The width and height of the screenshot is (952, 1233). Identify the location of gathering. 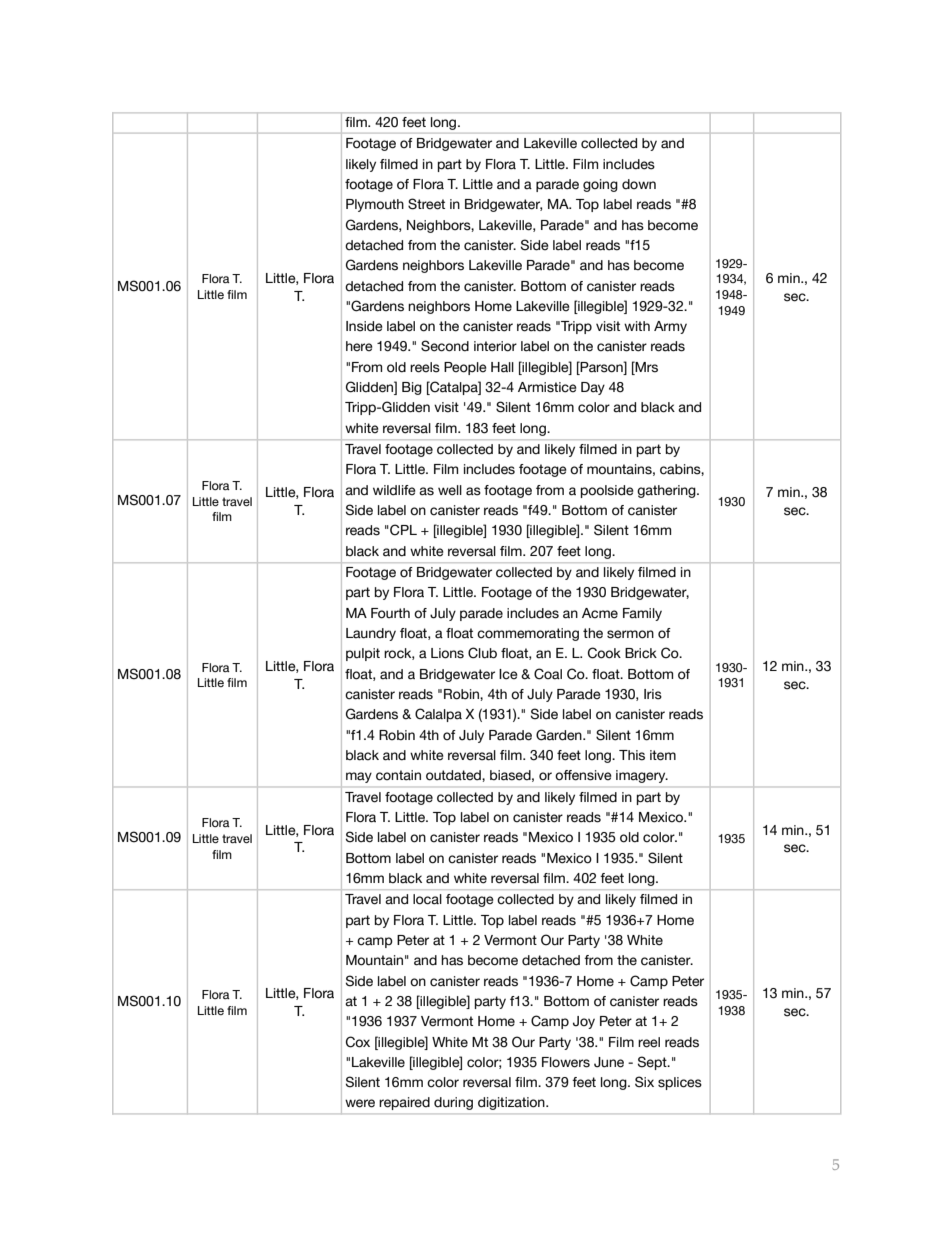
(667, 491).
